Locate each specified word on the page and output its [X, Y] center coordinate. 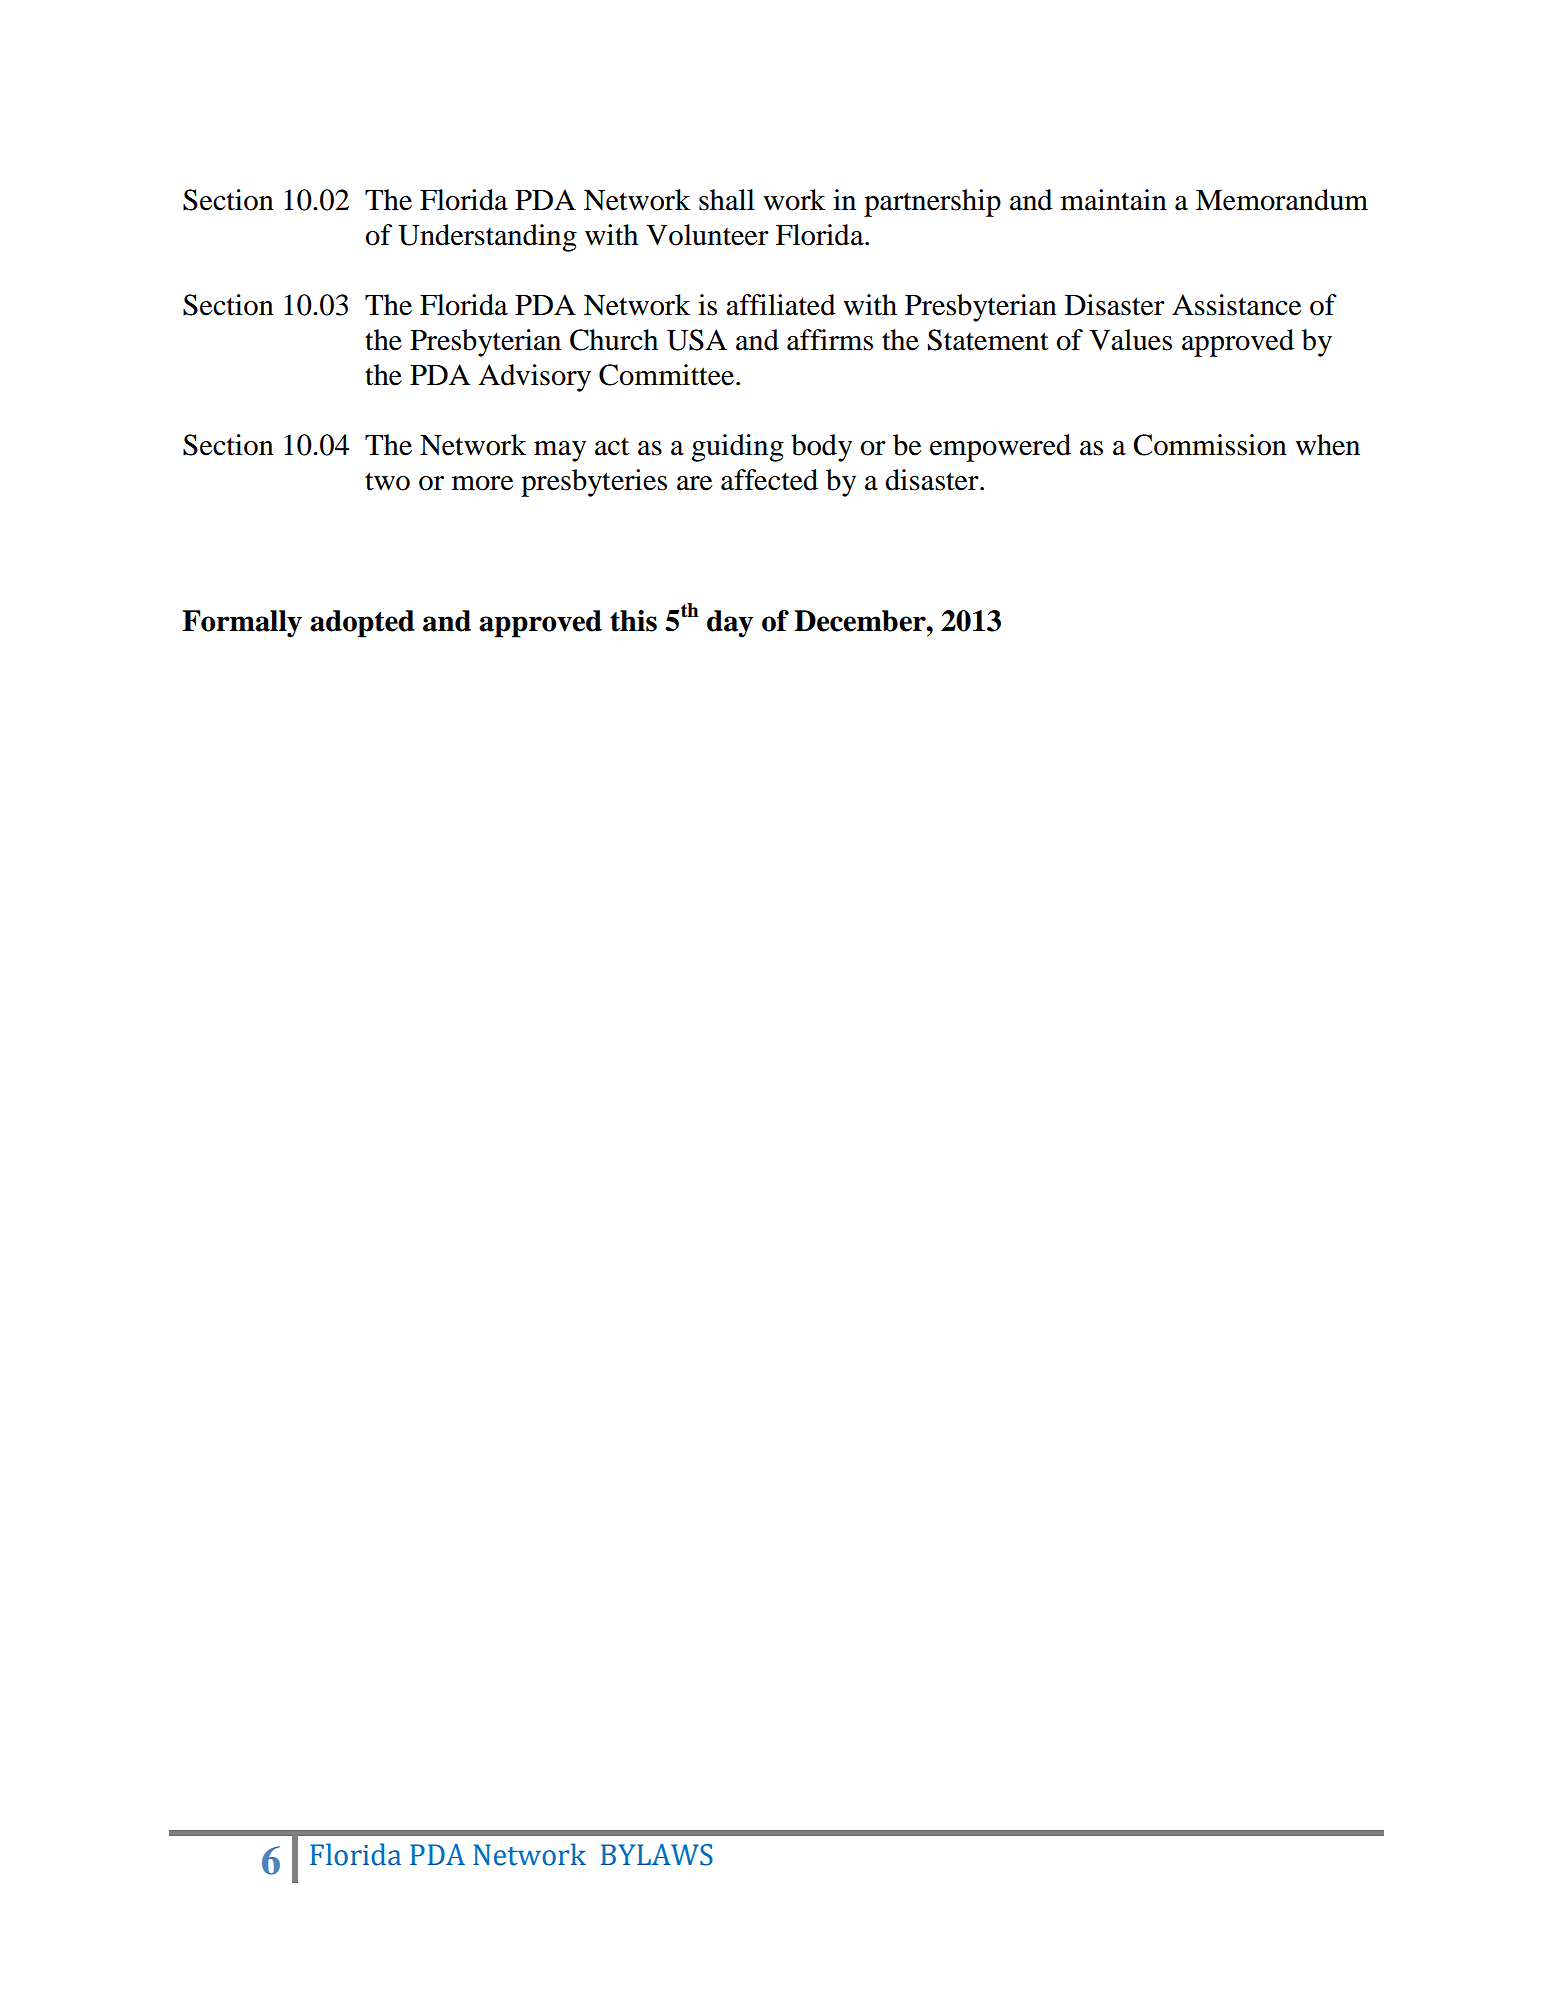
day [730, 624]
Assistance [1236, 305]
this [633, 621]
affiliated [781, 305]
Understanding [487, 238]
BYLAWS [657, 1855]
